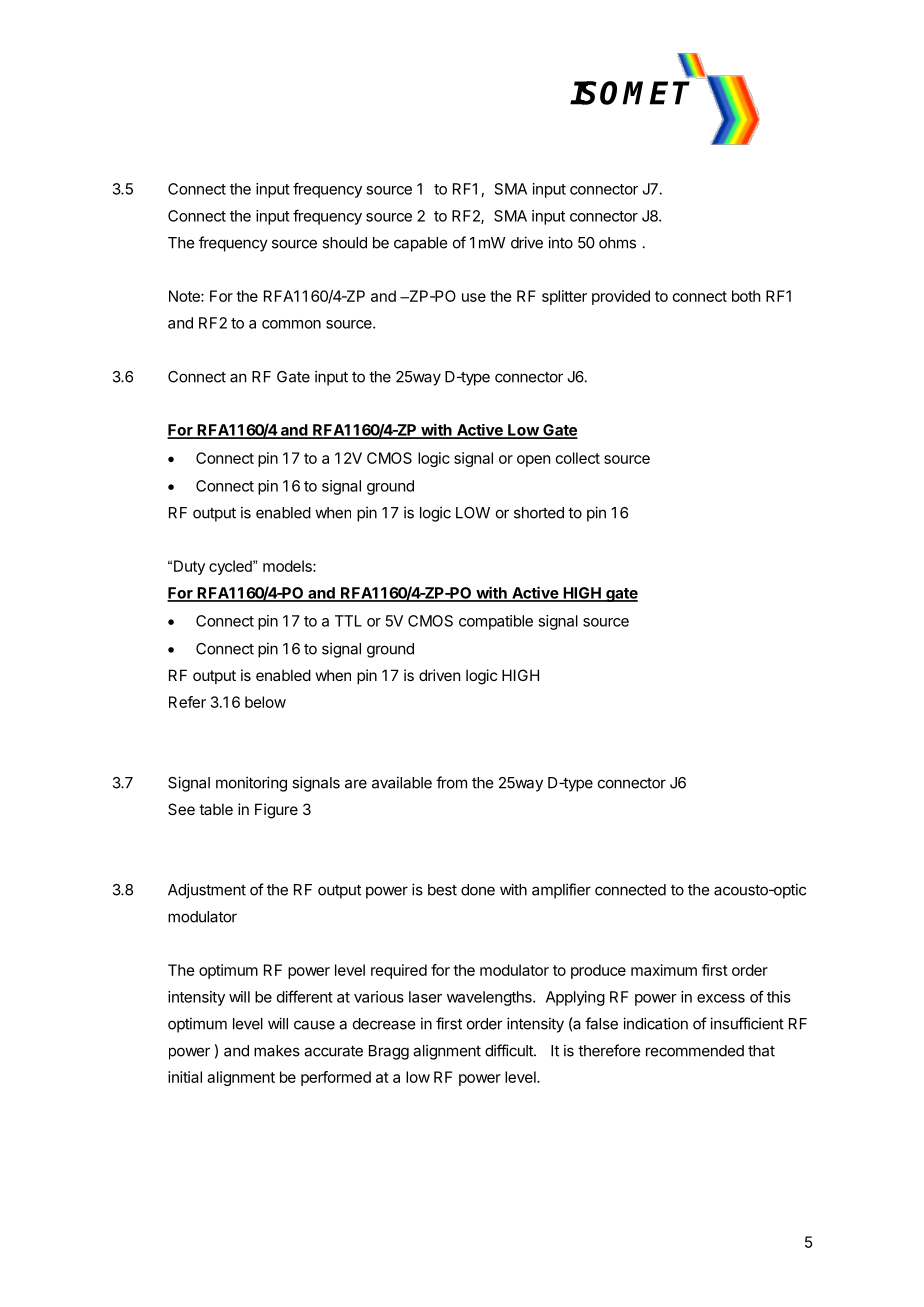 Image resolution: width=924 pixels, height=1307 pixels. Describe the element at coordinates (420, 244) in the page. I see `capable` at that location.
